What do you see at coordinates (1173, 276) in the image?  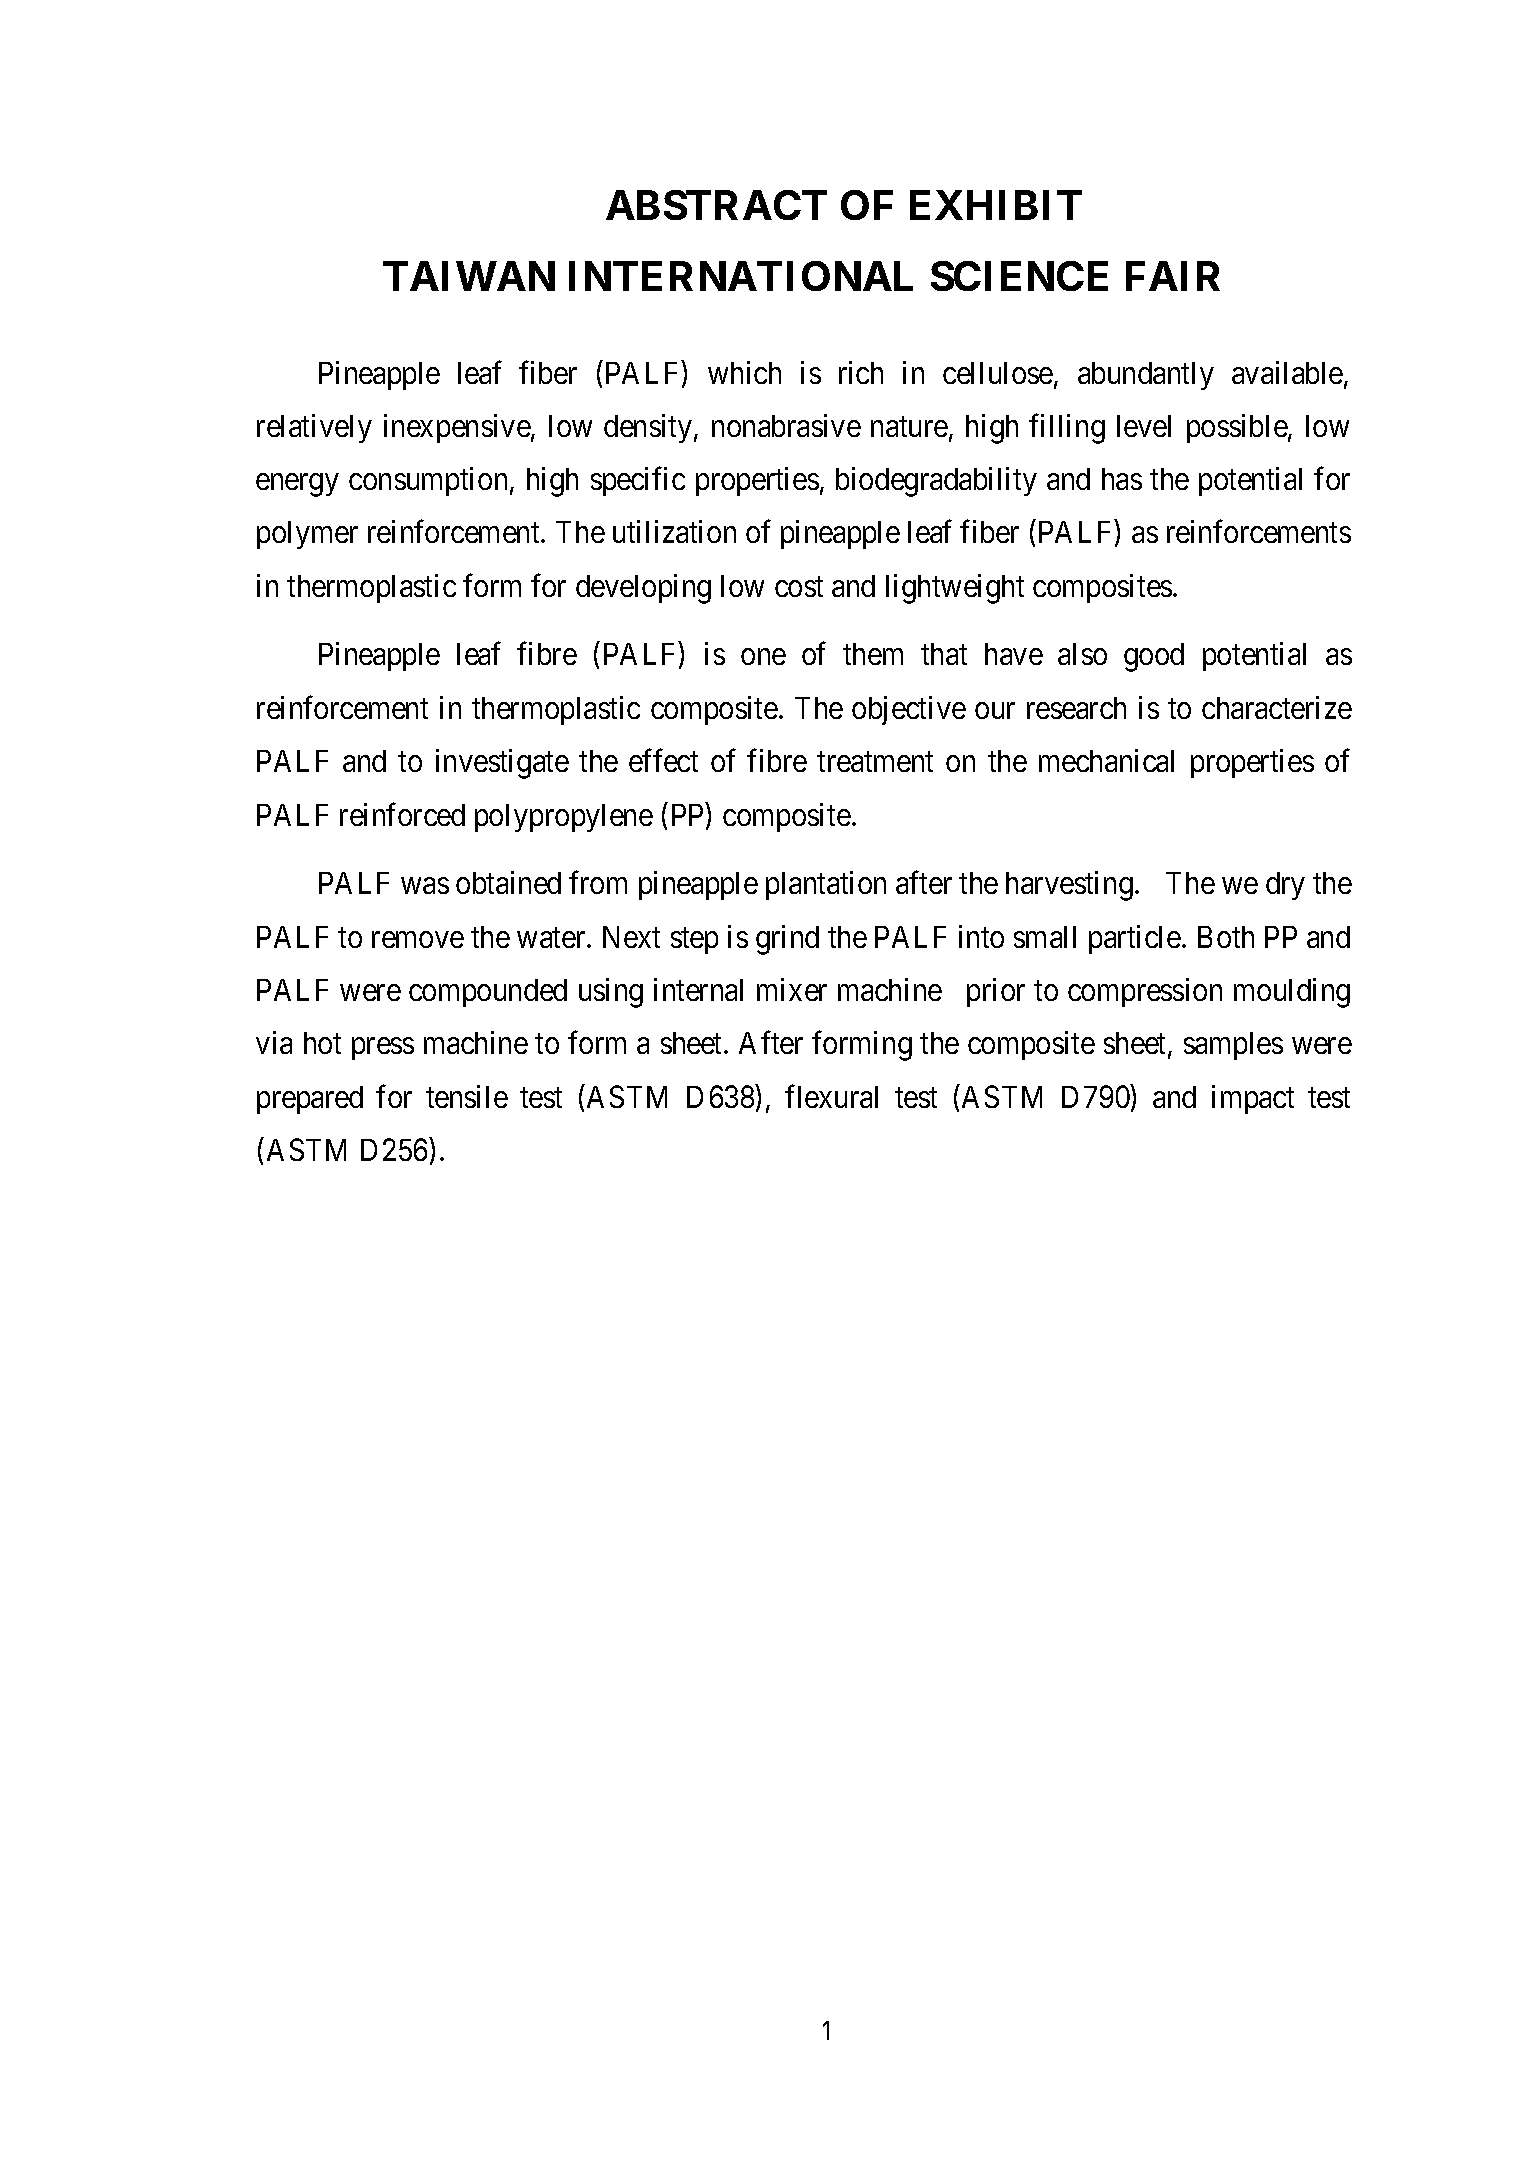 I see `FAIR` at bounding box center [1173, 276].
